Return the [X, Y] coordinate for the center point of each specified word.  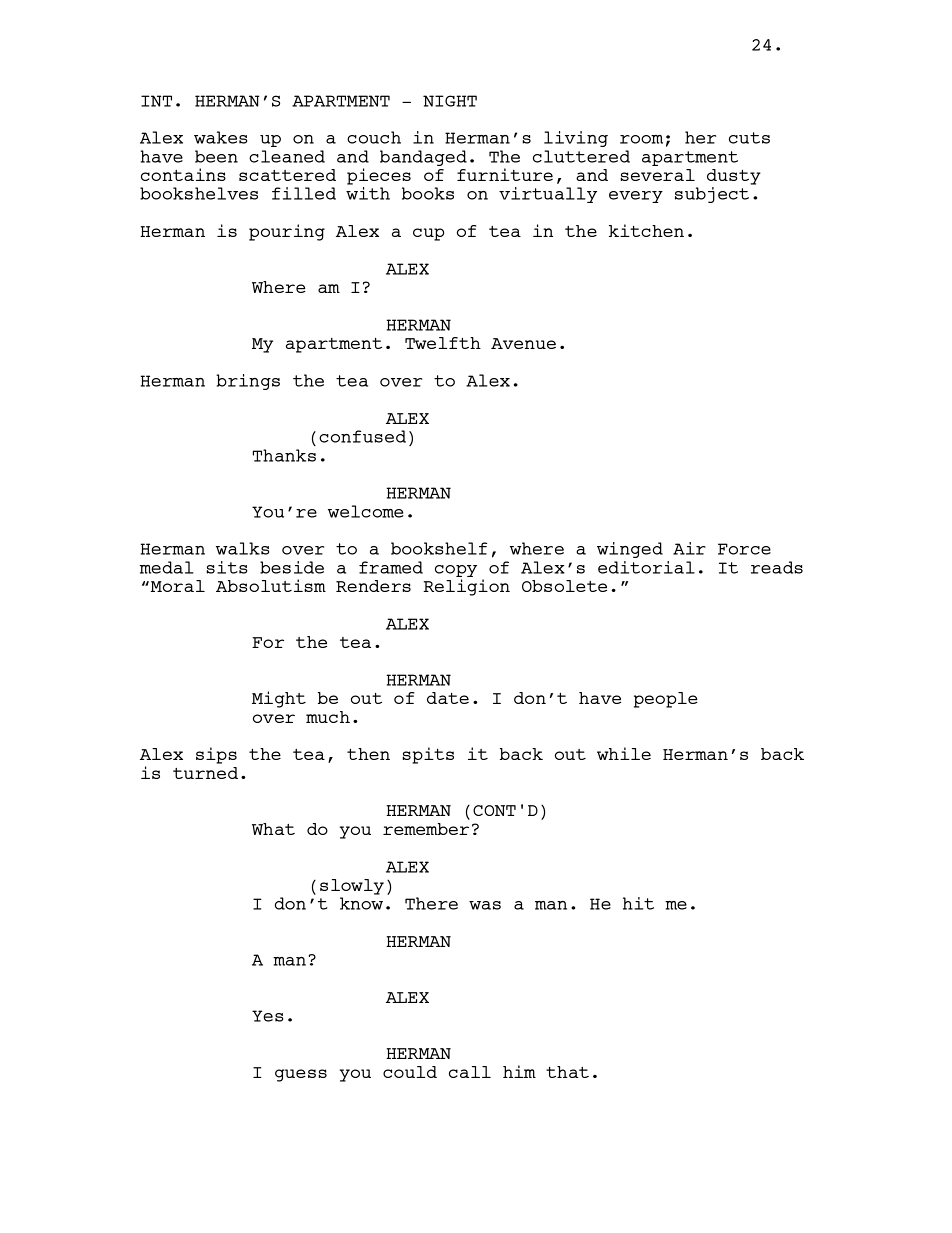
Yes [267, 1016]
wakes [220, 137]
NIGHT [450, 101]
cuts [749, 138]
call [470, 1072]
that [567, 1072]
